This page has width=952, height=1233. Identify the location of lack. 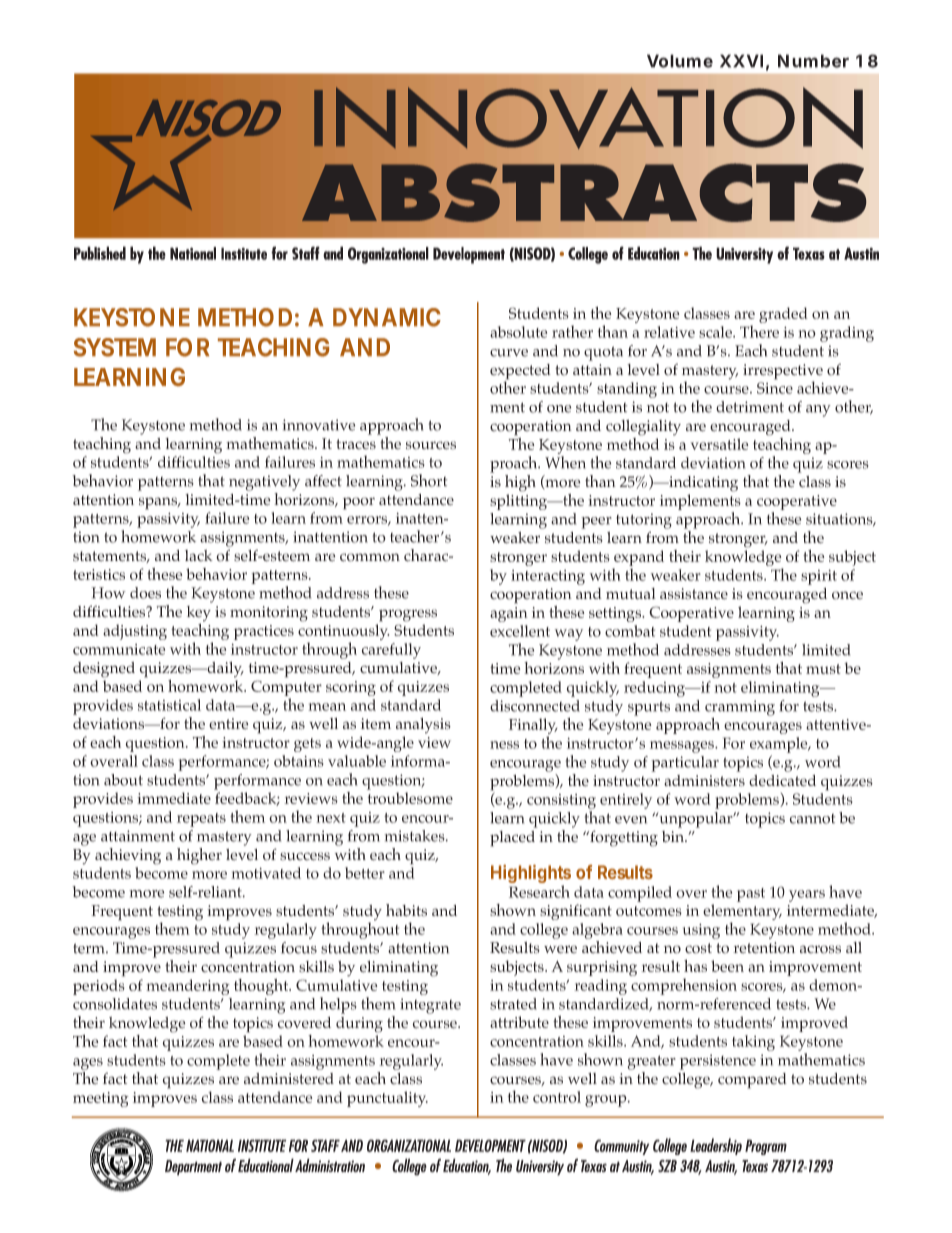
(199, 555).
